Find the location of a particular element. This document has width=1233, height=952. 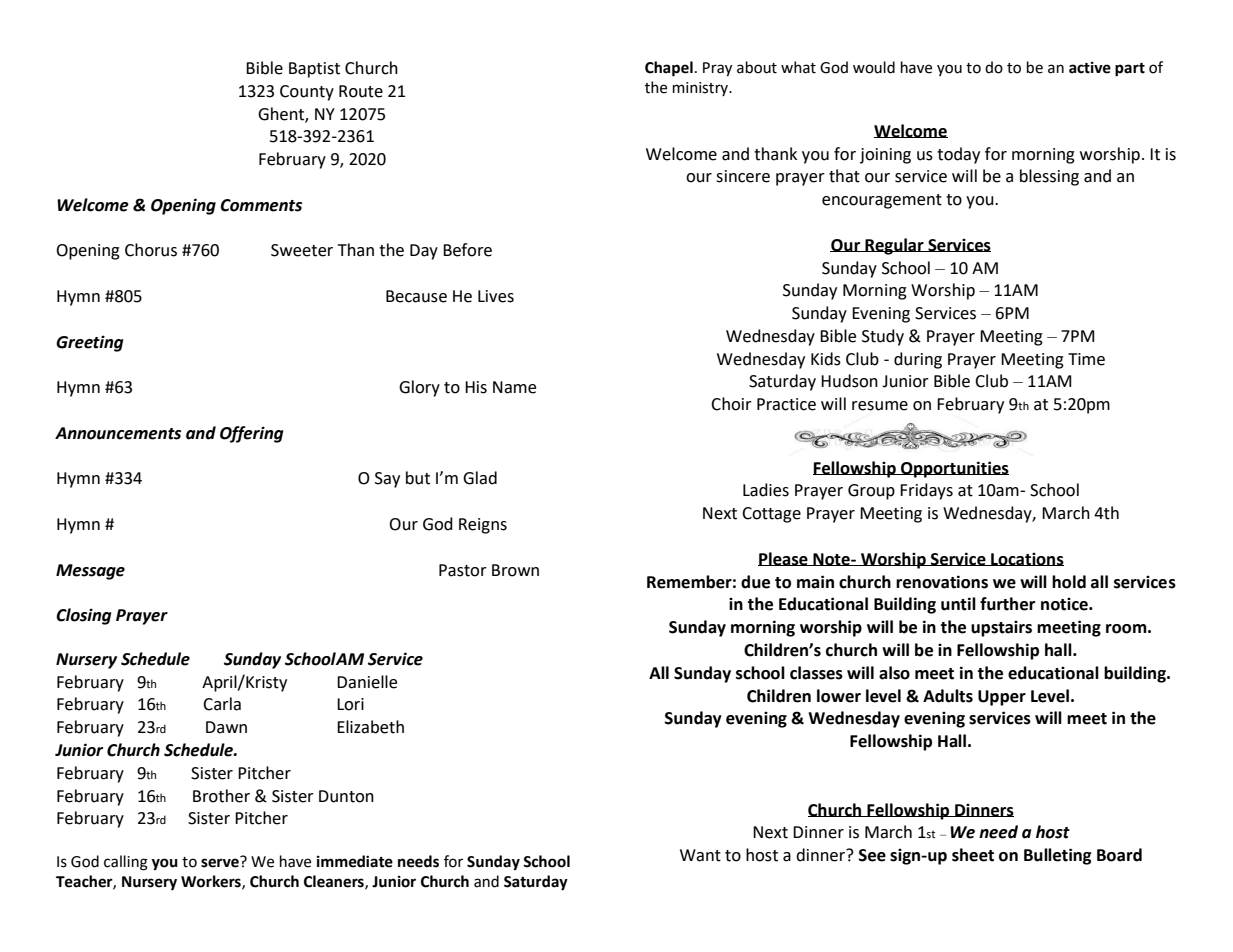

ministry is located at coordinates (702, 89).
